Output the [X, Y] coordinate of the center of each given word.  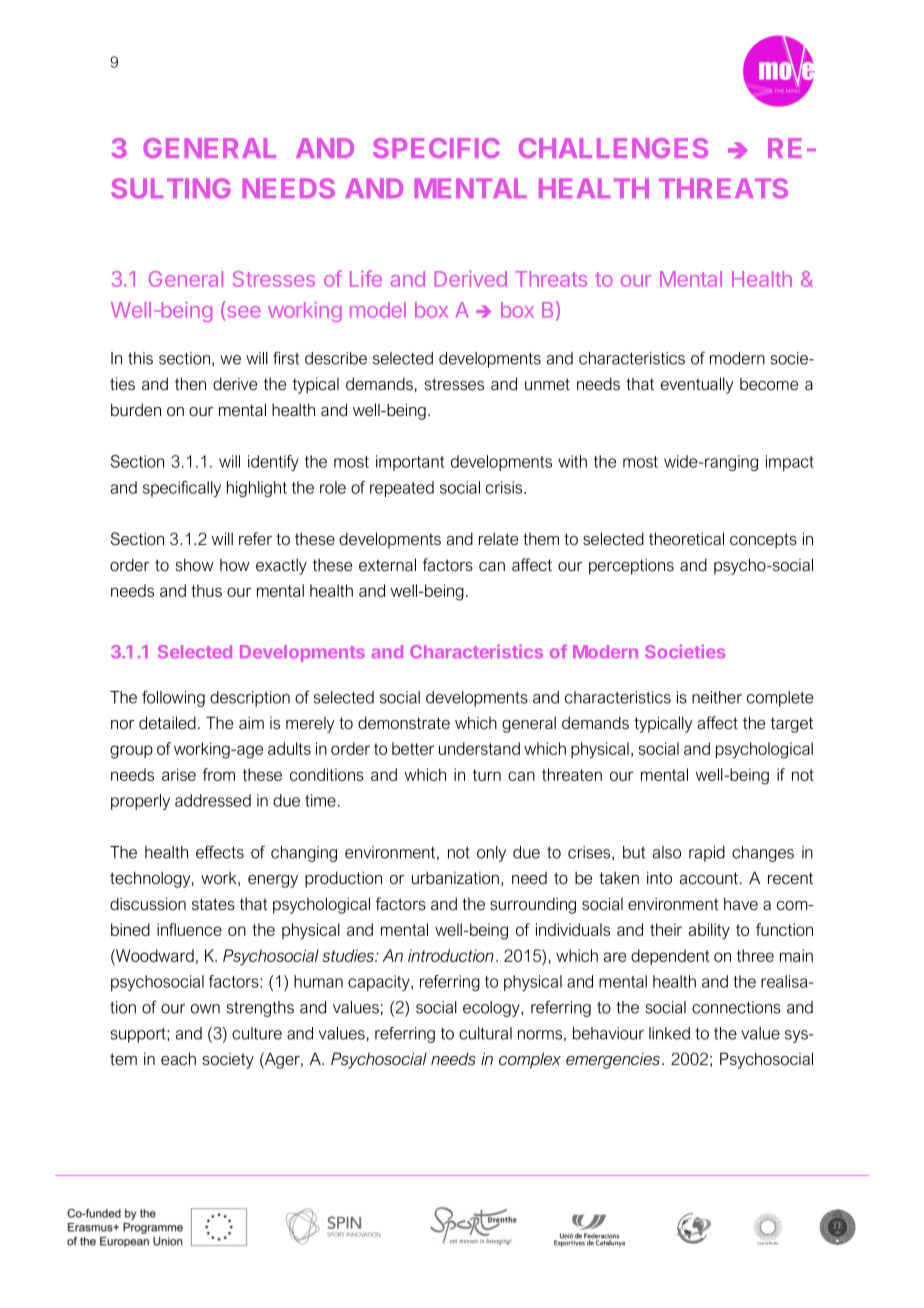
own [205, 1009]
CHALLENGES [613, 148]
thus [206, 590]
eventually [697, 385]
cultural [485, 1033]
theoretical [686, 539]
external [387, 564]
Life [366, 278]
